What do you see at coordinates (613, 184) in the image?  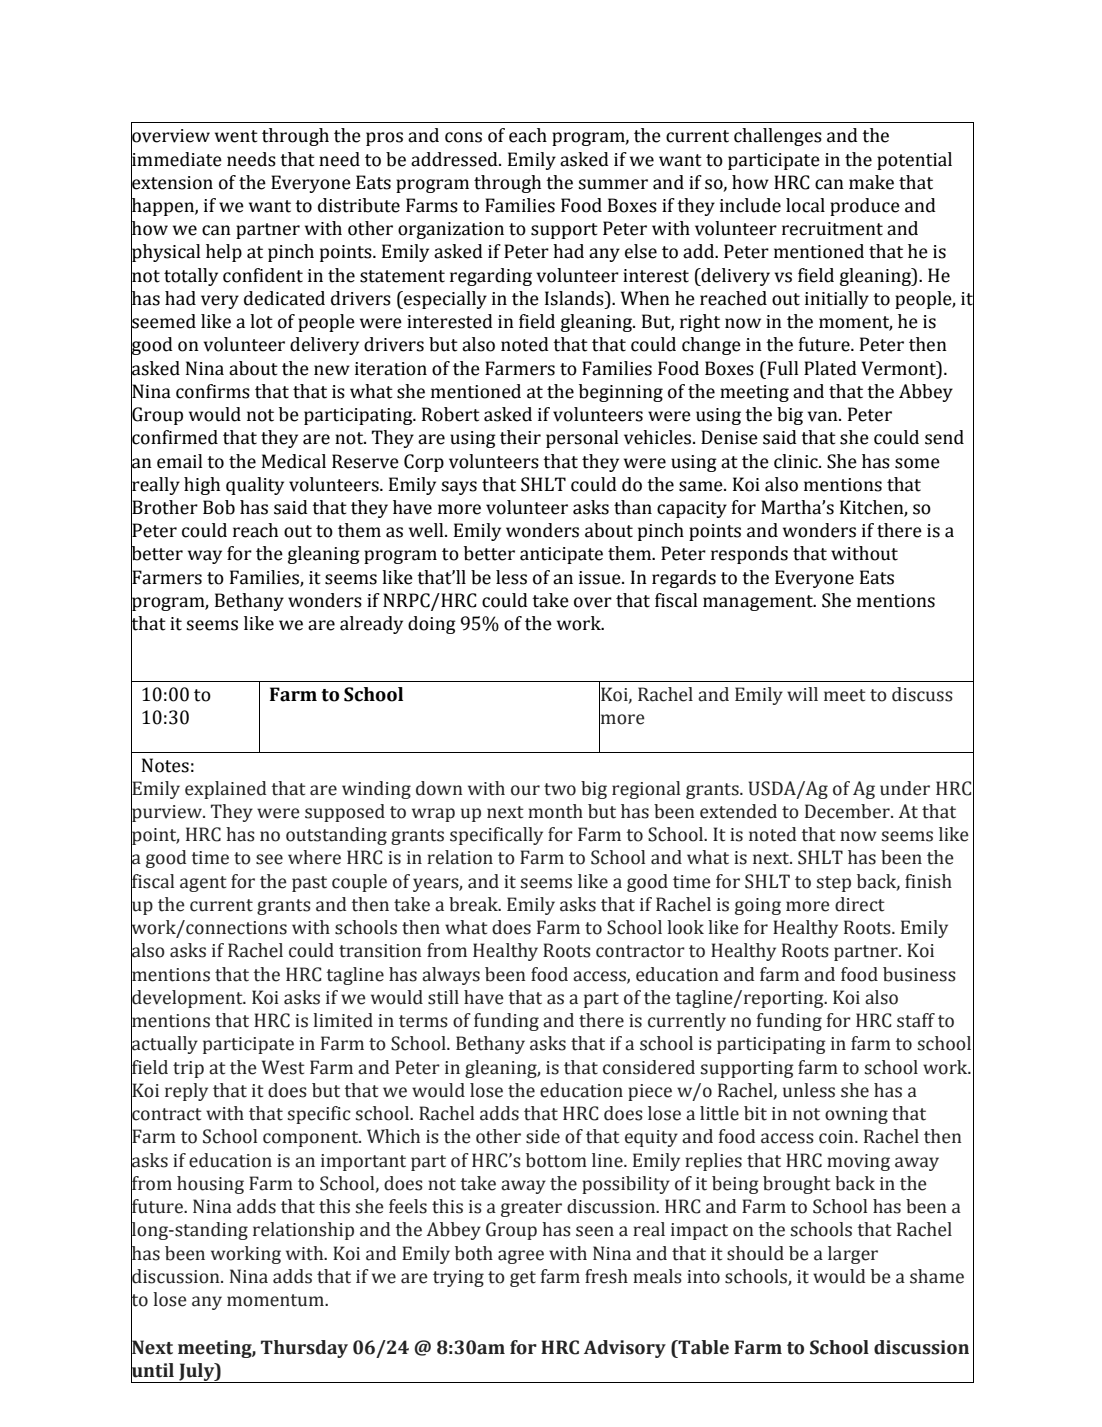 I see `summer` at bounding box center [613, 184].
